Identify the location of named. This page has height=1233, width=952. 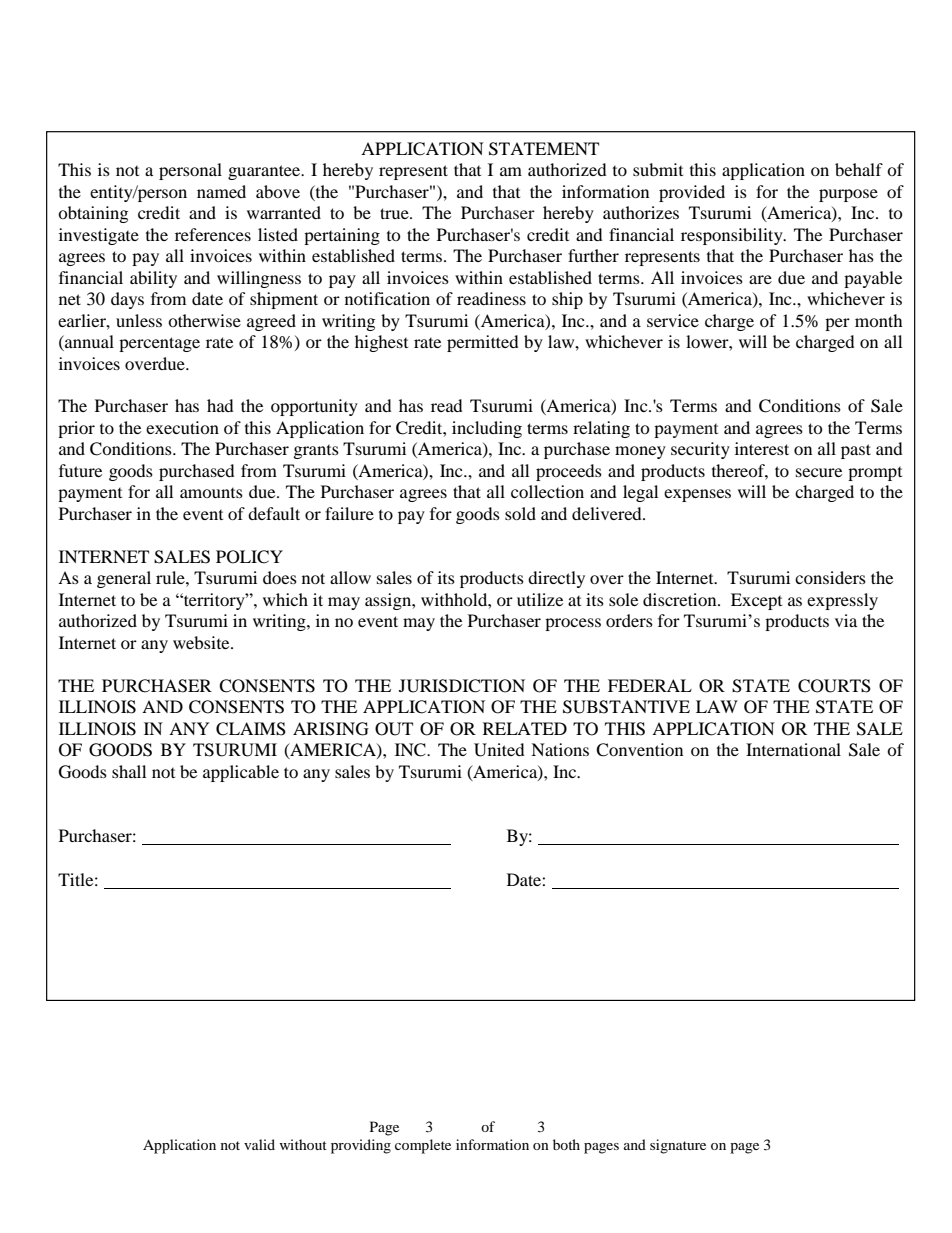
(221, 191).
